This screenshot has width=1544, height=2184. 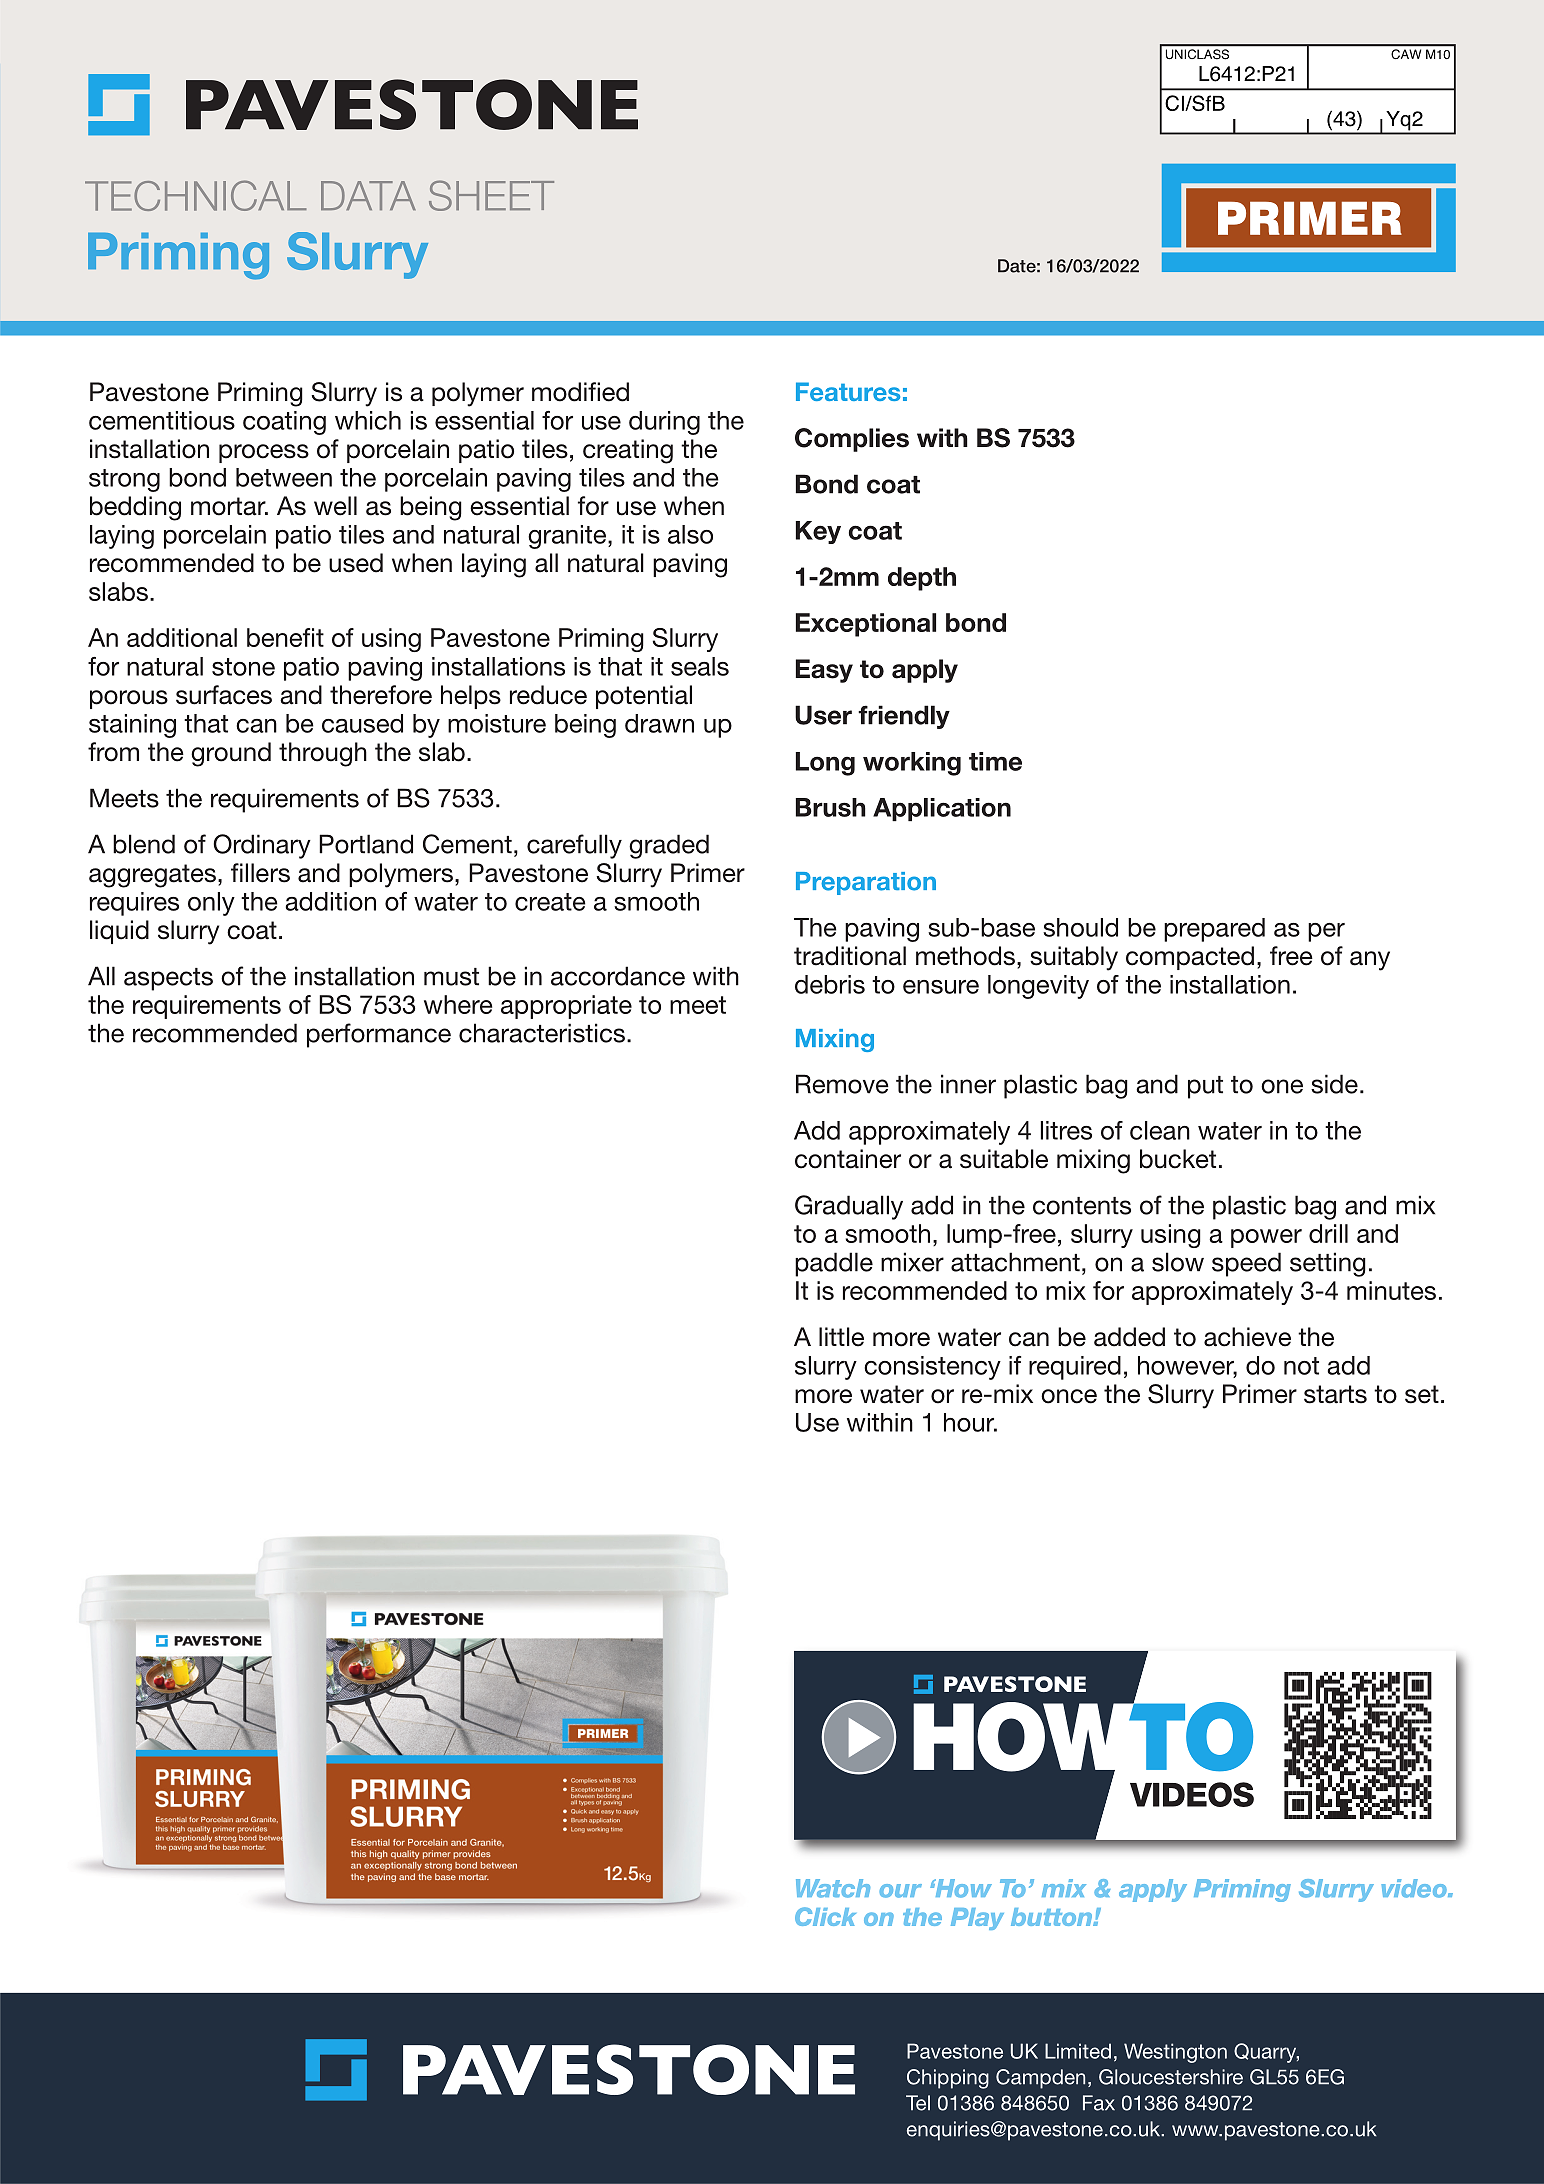 I want to click on Click, so click(x=825, y=1916).
